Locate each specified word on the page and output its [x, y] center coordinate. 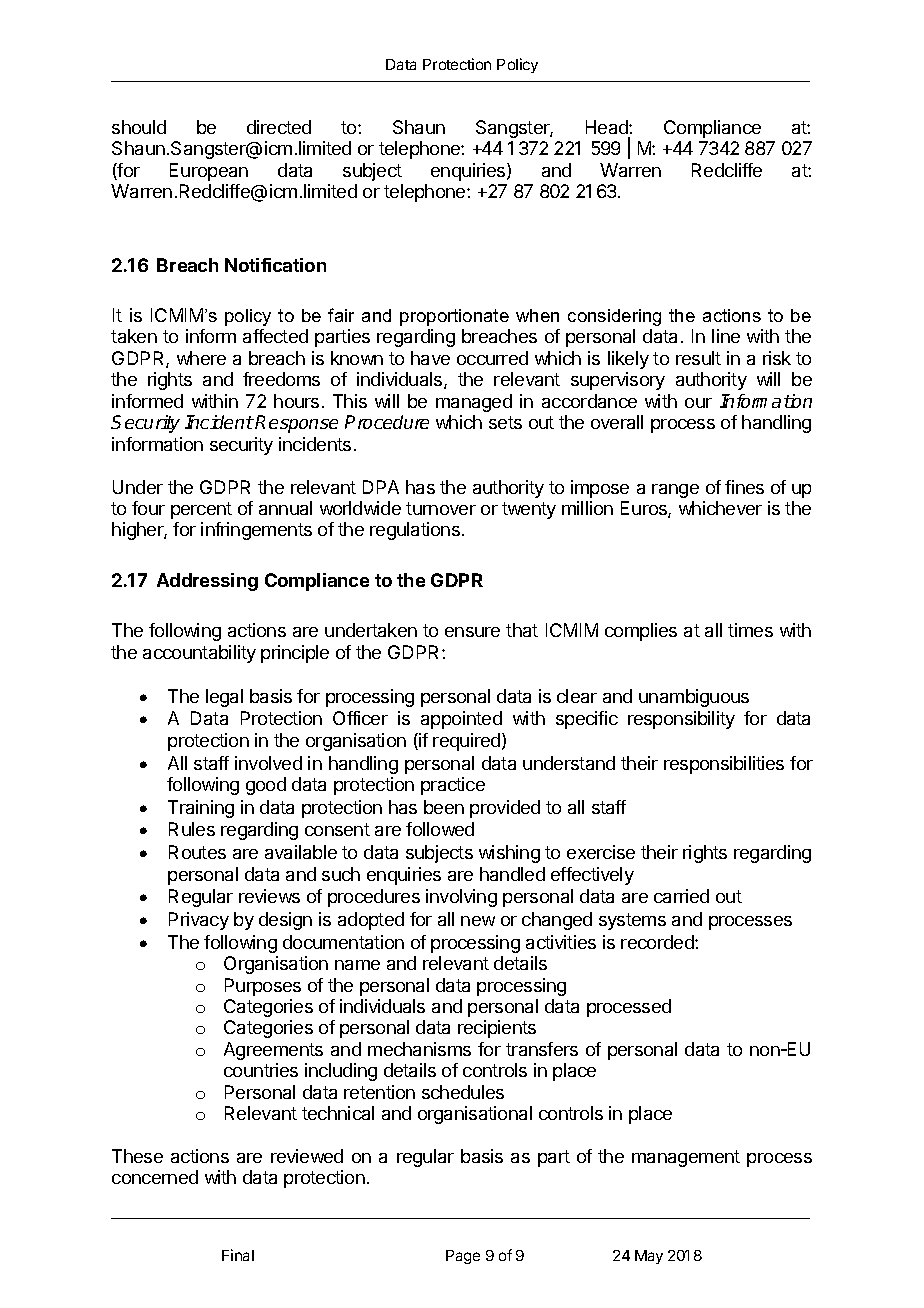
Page [463, 1257]
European [209, 172]
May [649, 1257]
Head [608, 127]
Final [238, 1255]
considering [614, 317]
